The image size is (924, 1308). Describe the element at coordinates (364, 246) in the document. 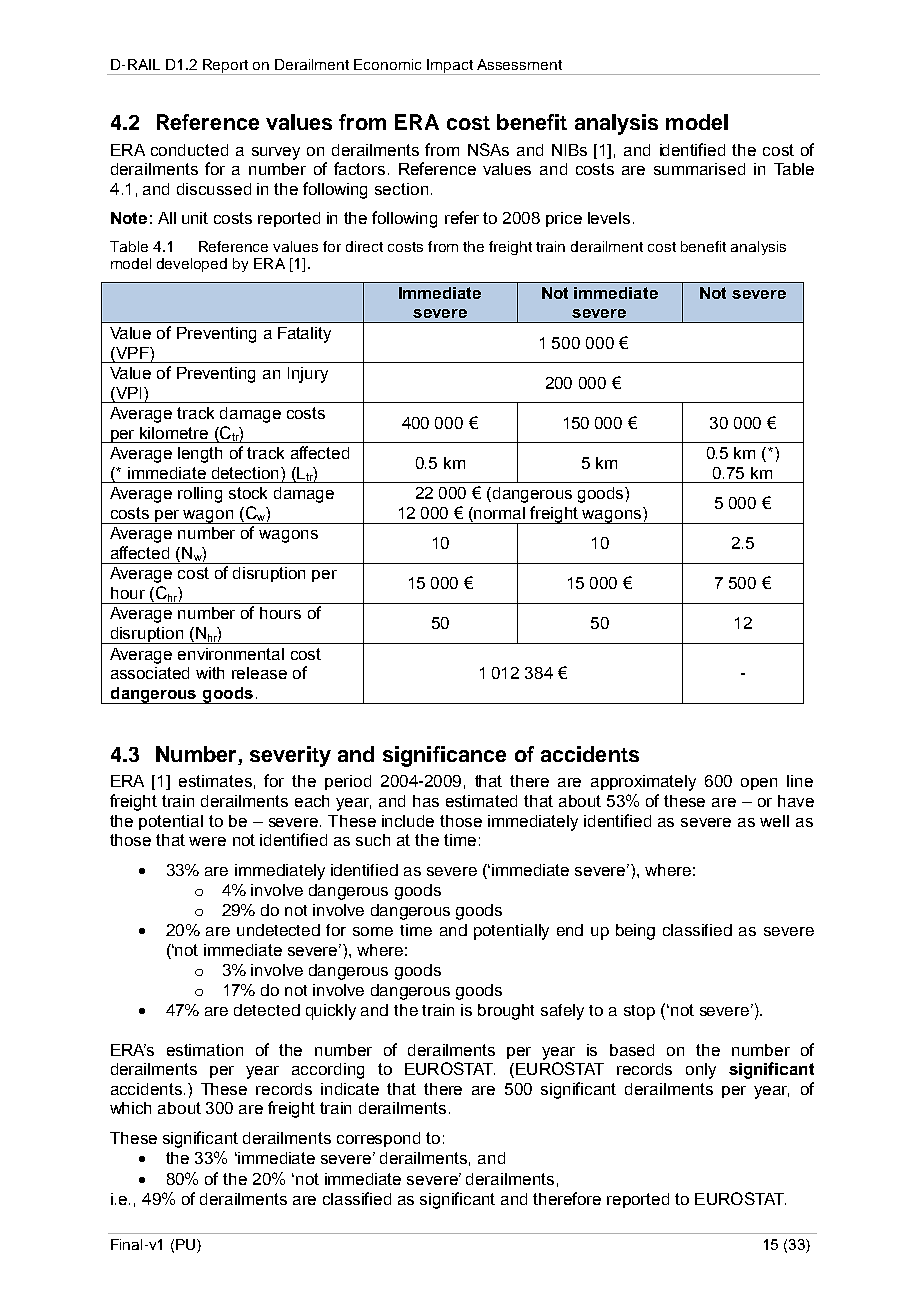

I see `direct` at that location.
